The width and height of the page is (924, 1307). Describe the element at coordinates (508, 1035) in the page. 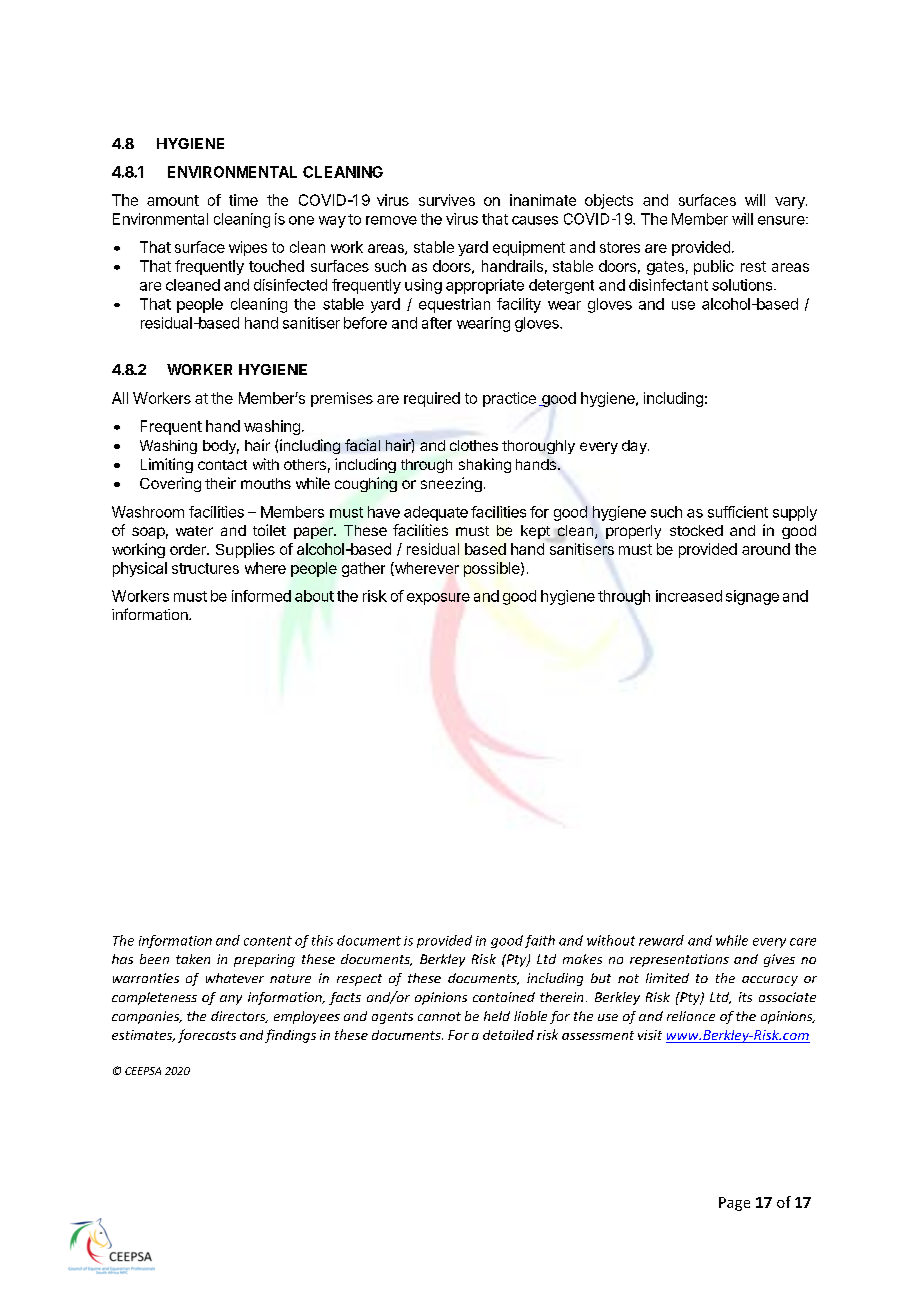

I see `detailed` at that location.
